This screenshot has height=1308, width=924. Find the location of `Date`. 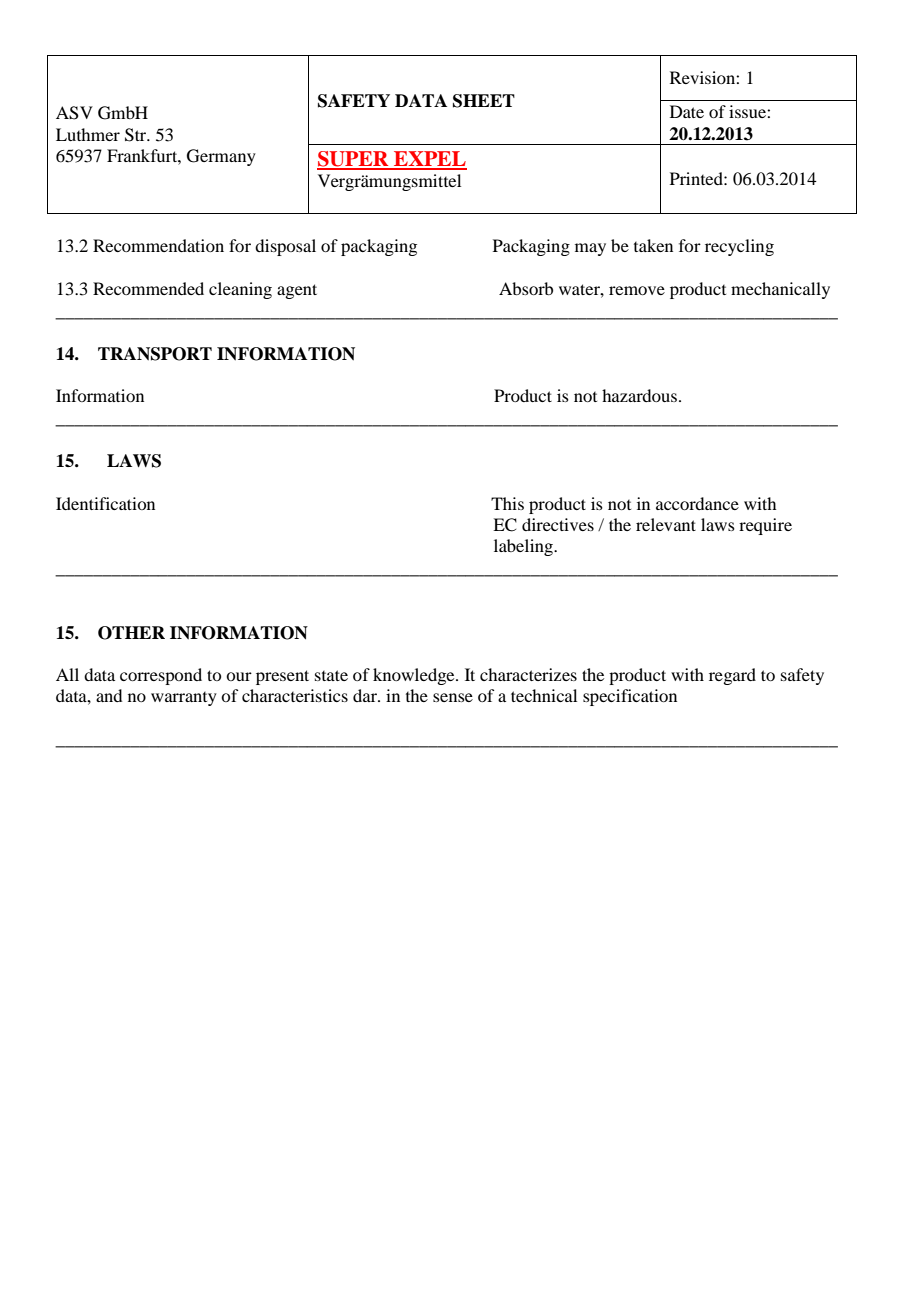

Date is located at coordinates (687, 111).
